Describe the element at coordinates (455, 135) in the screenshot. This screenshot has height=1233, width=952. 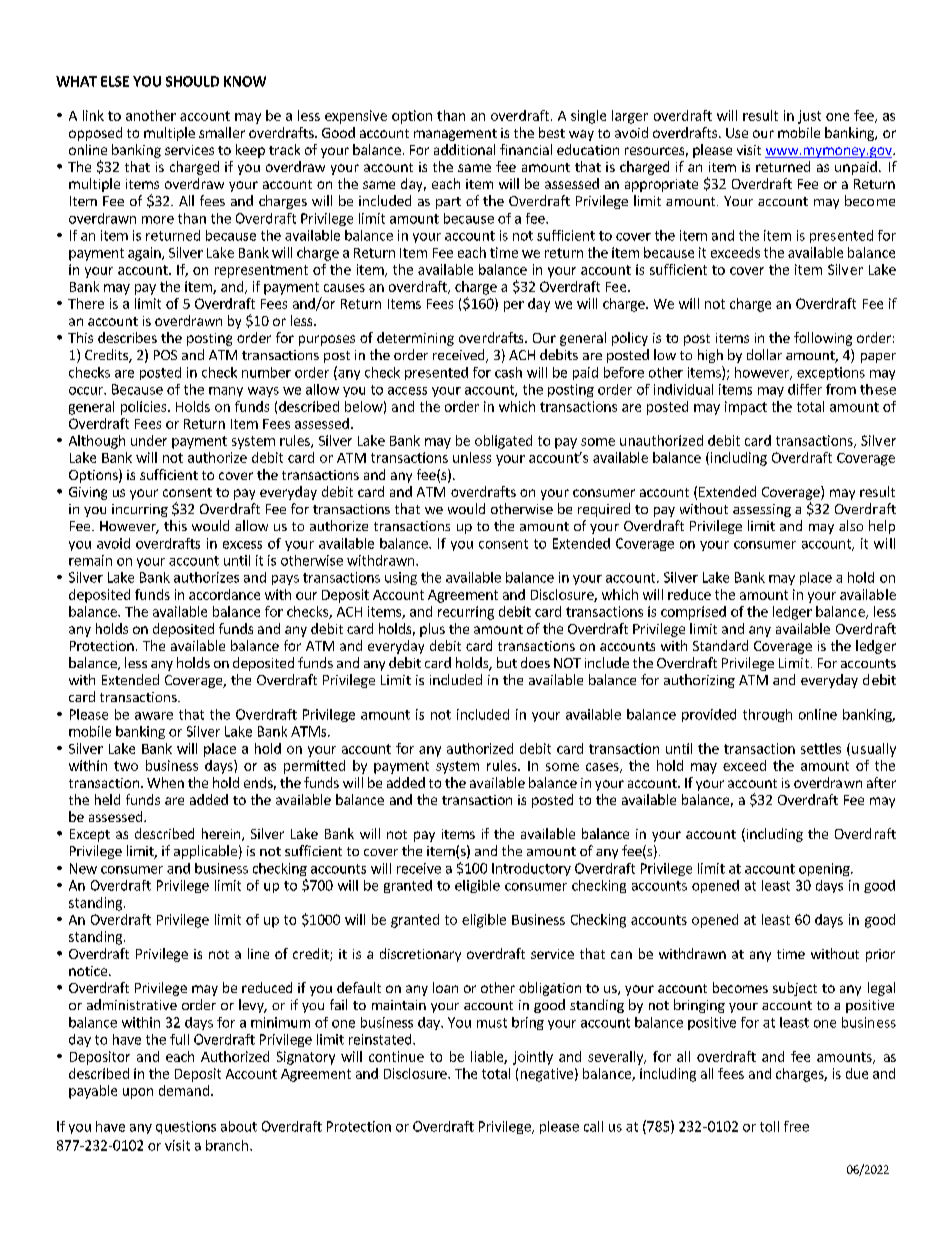
I see `management` at that location.
